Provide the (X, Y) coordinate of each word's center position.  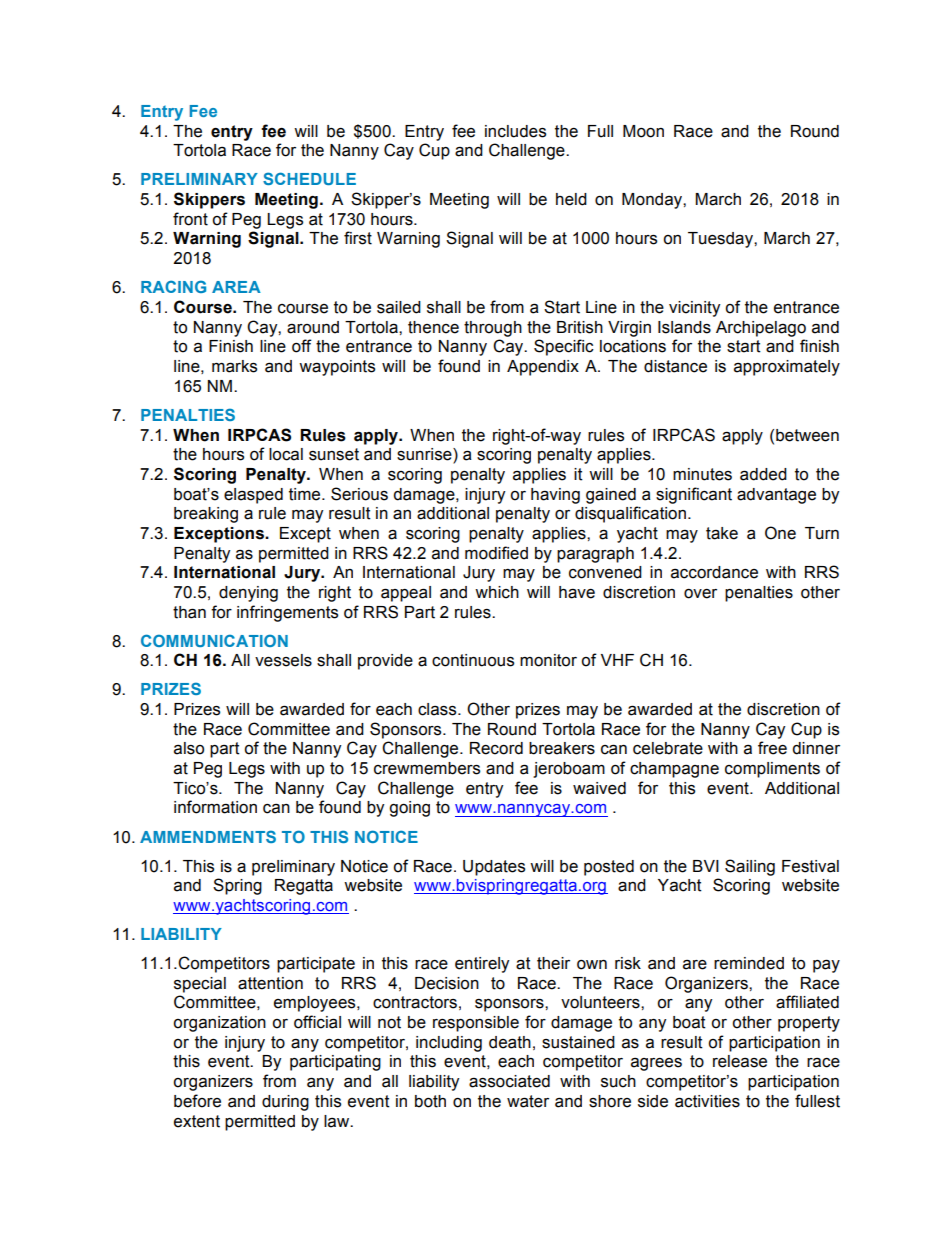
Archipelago (761, 329)
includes (515, 131)
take (722, 533)
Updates (494, 868)
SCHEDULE (309, 178)
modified (496, 553)
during (285, 1103)
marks (234, 366)
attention (270, 983)
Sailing (750, 867)
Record (496, 748)
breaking (206, 515)
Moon (643, 131)
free (772, 748)
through (493, 329)
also (189, 748)
